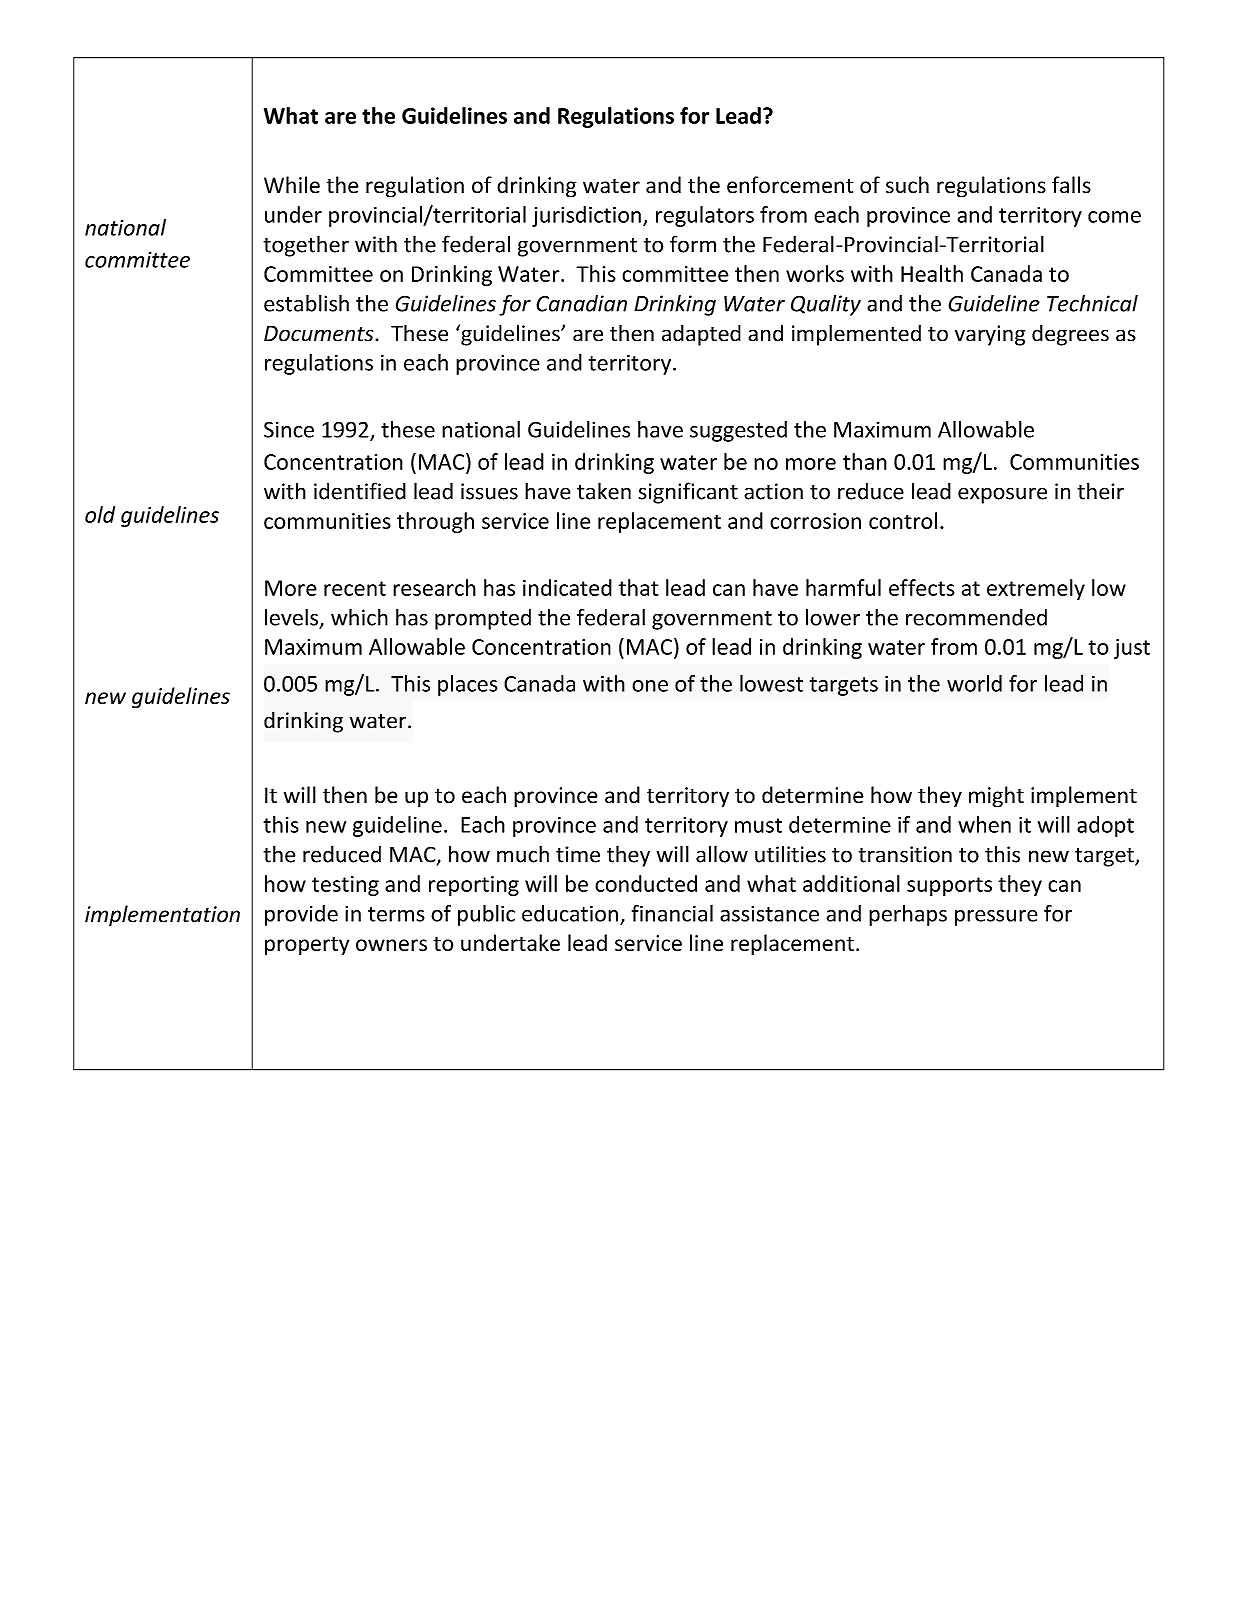  Describe the element at coordinates (974, 683) in the document. I see `world` at that location.
